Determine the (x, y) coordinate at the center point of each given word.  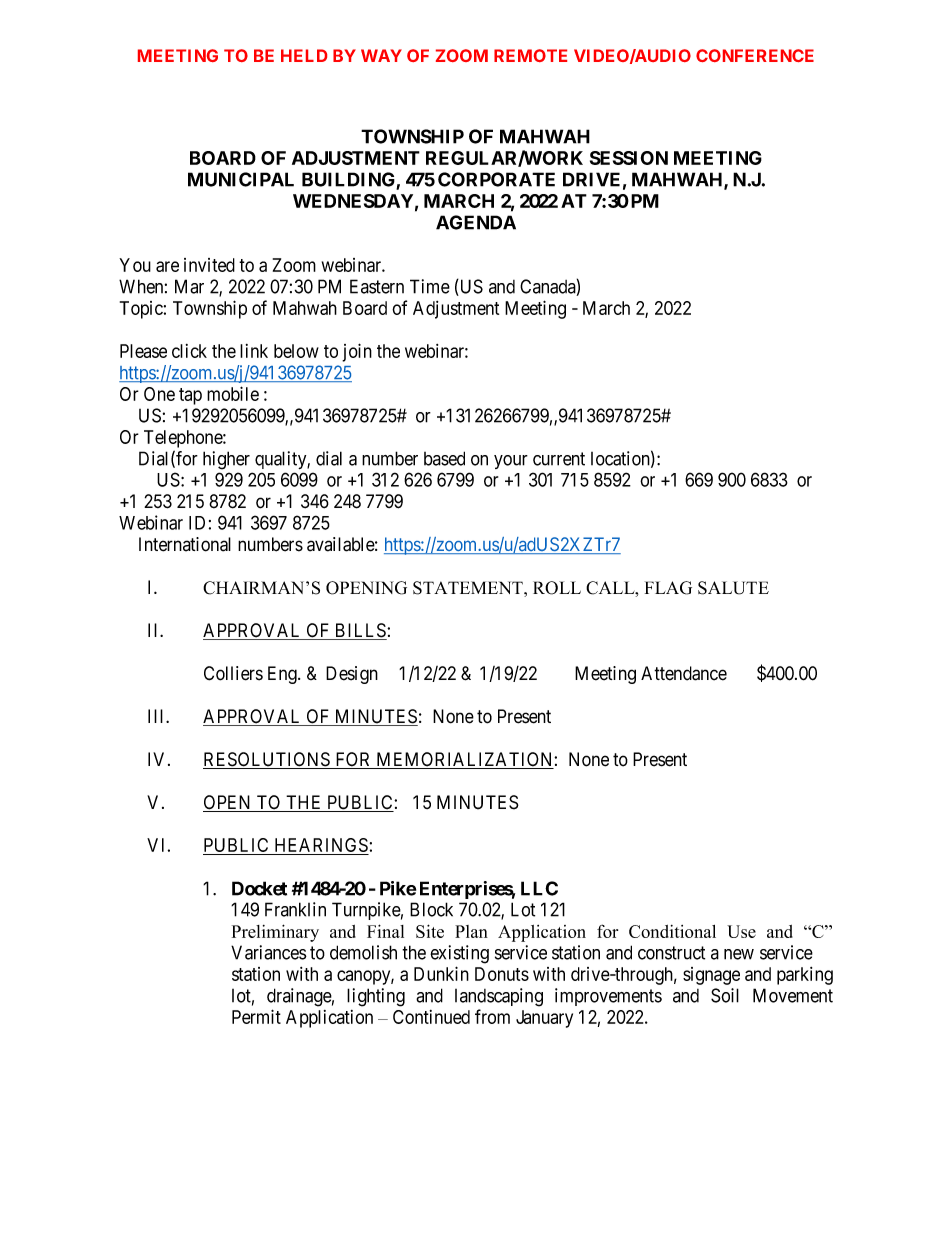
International (185, 544)
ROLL (557, 588)
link (254, 351)
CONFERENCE (755, 55)
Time (430, 286)
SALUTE (733, 588)
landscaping (499, 997)
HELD (304, 55)
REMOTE (530, 55)
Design (352, 675)
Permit (256, 1016)
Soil (725, 995)
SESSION (629, 158)
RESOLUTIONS (267, 760)
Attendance (684, 673)
